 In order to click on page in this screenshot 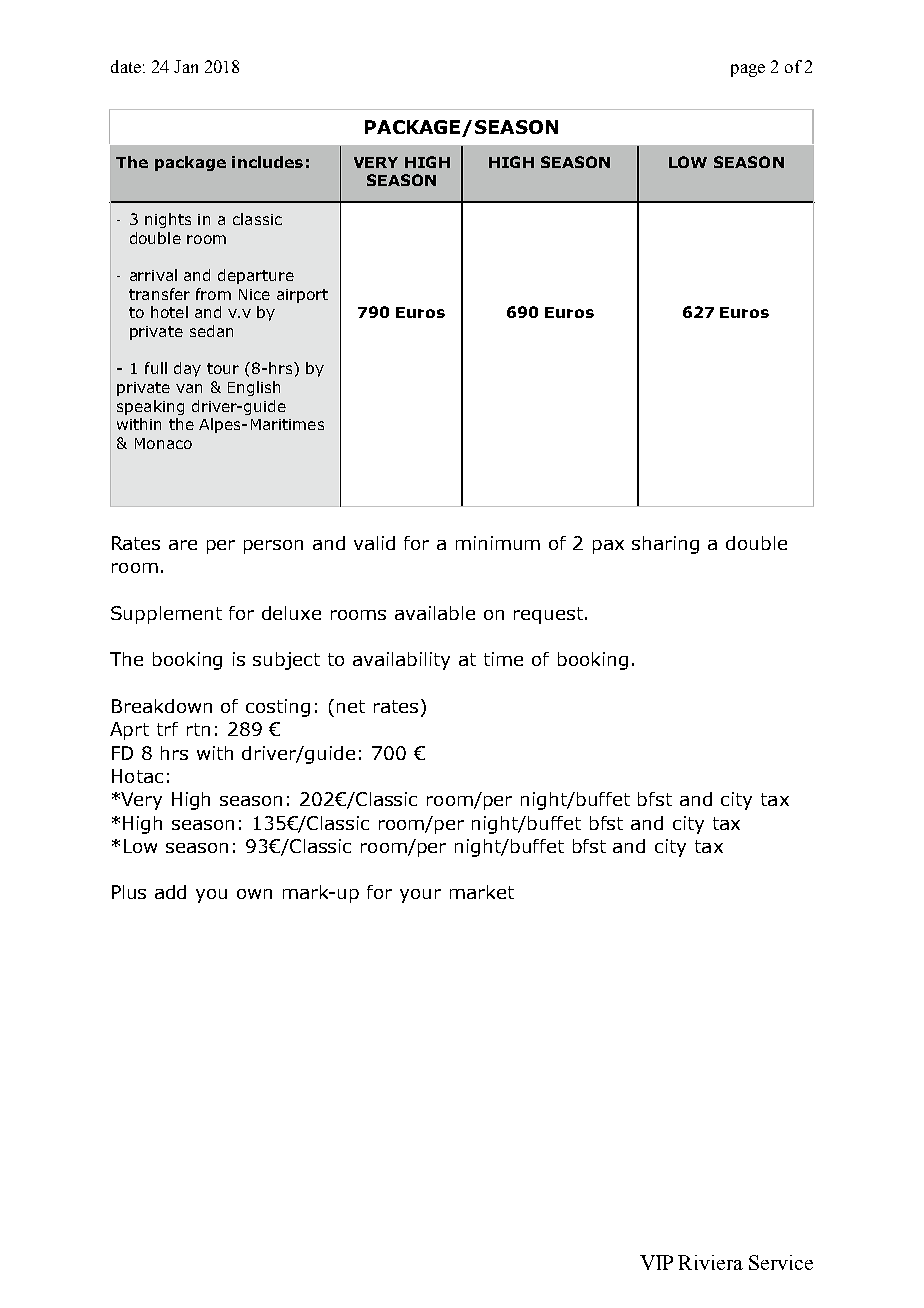, I will do `click(748, 70)`.
